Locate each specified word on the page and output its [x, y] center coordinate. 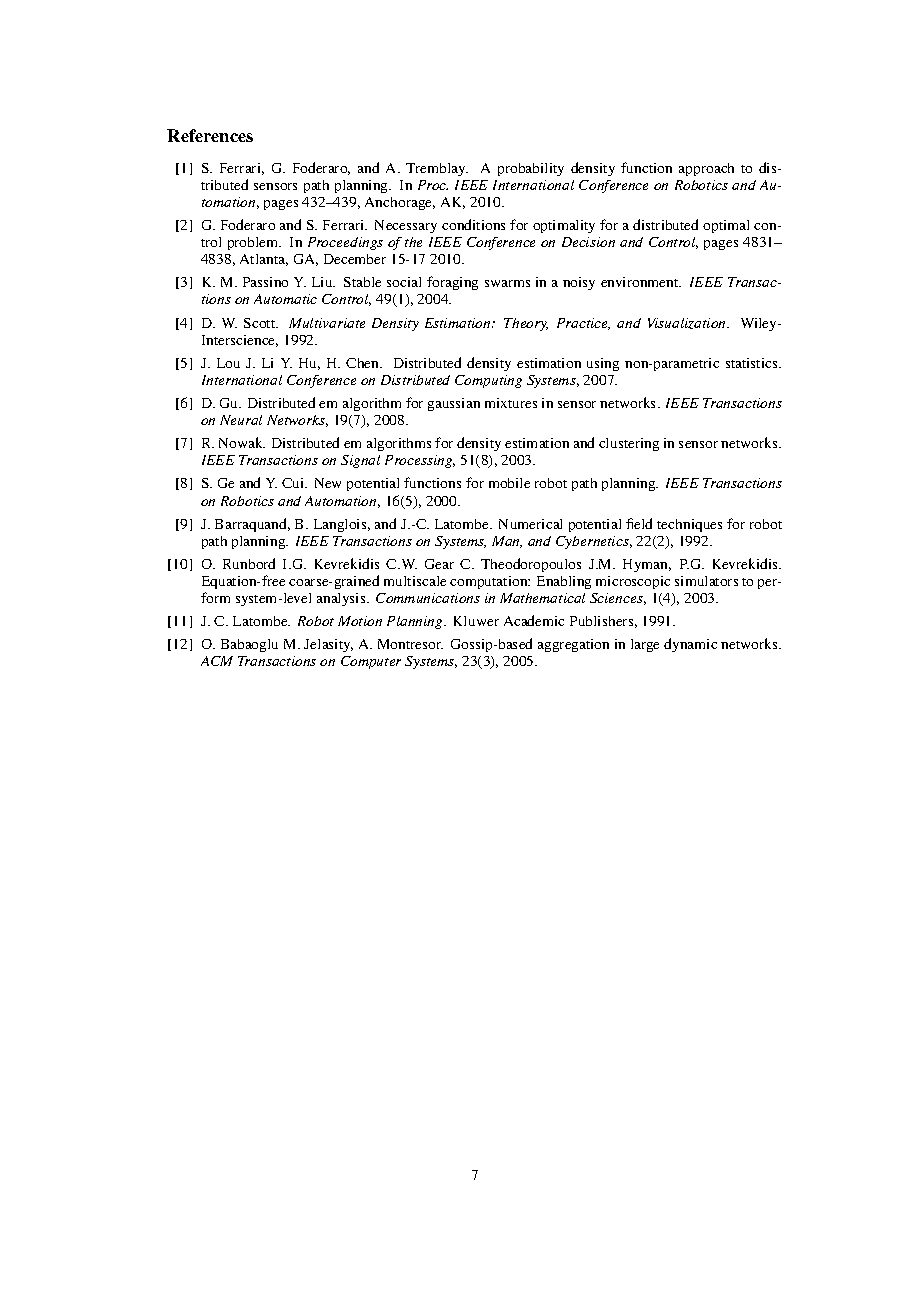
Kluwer [476, 621]
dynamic [690, 645]
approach [706, 169]
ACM [217, 661]
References [210, 135]
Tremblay [437, 169]
